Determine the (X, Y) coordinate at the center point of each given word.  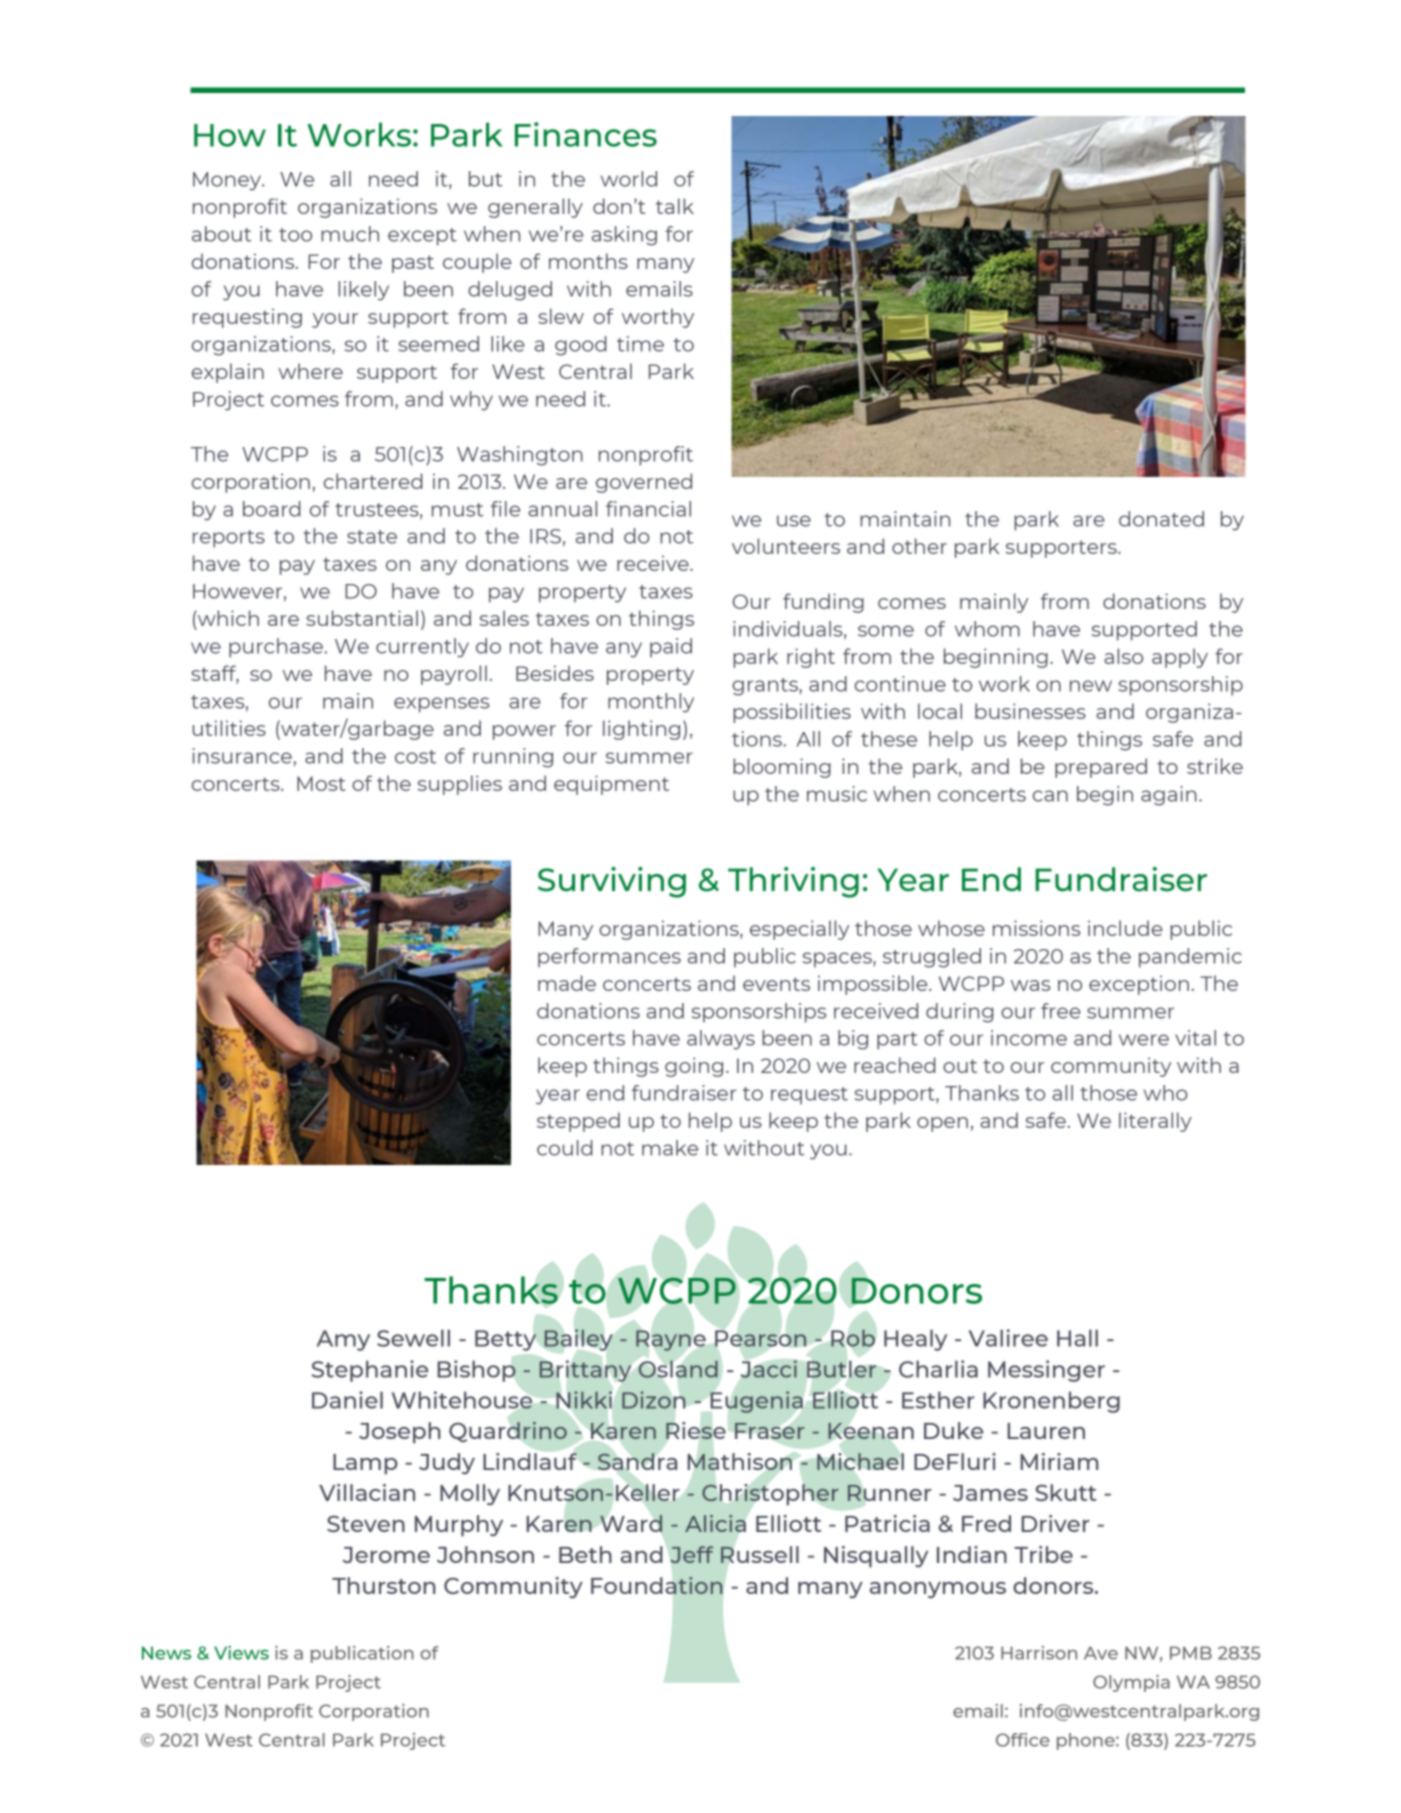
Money (228, 181)
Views (241, 1653)
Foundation (657, 1585)
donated (1161, 519)
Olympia (1131, 1683)
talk (675, 206)
